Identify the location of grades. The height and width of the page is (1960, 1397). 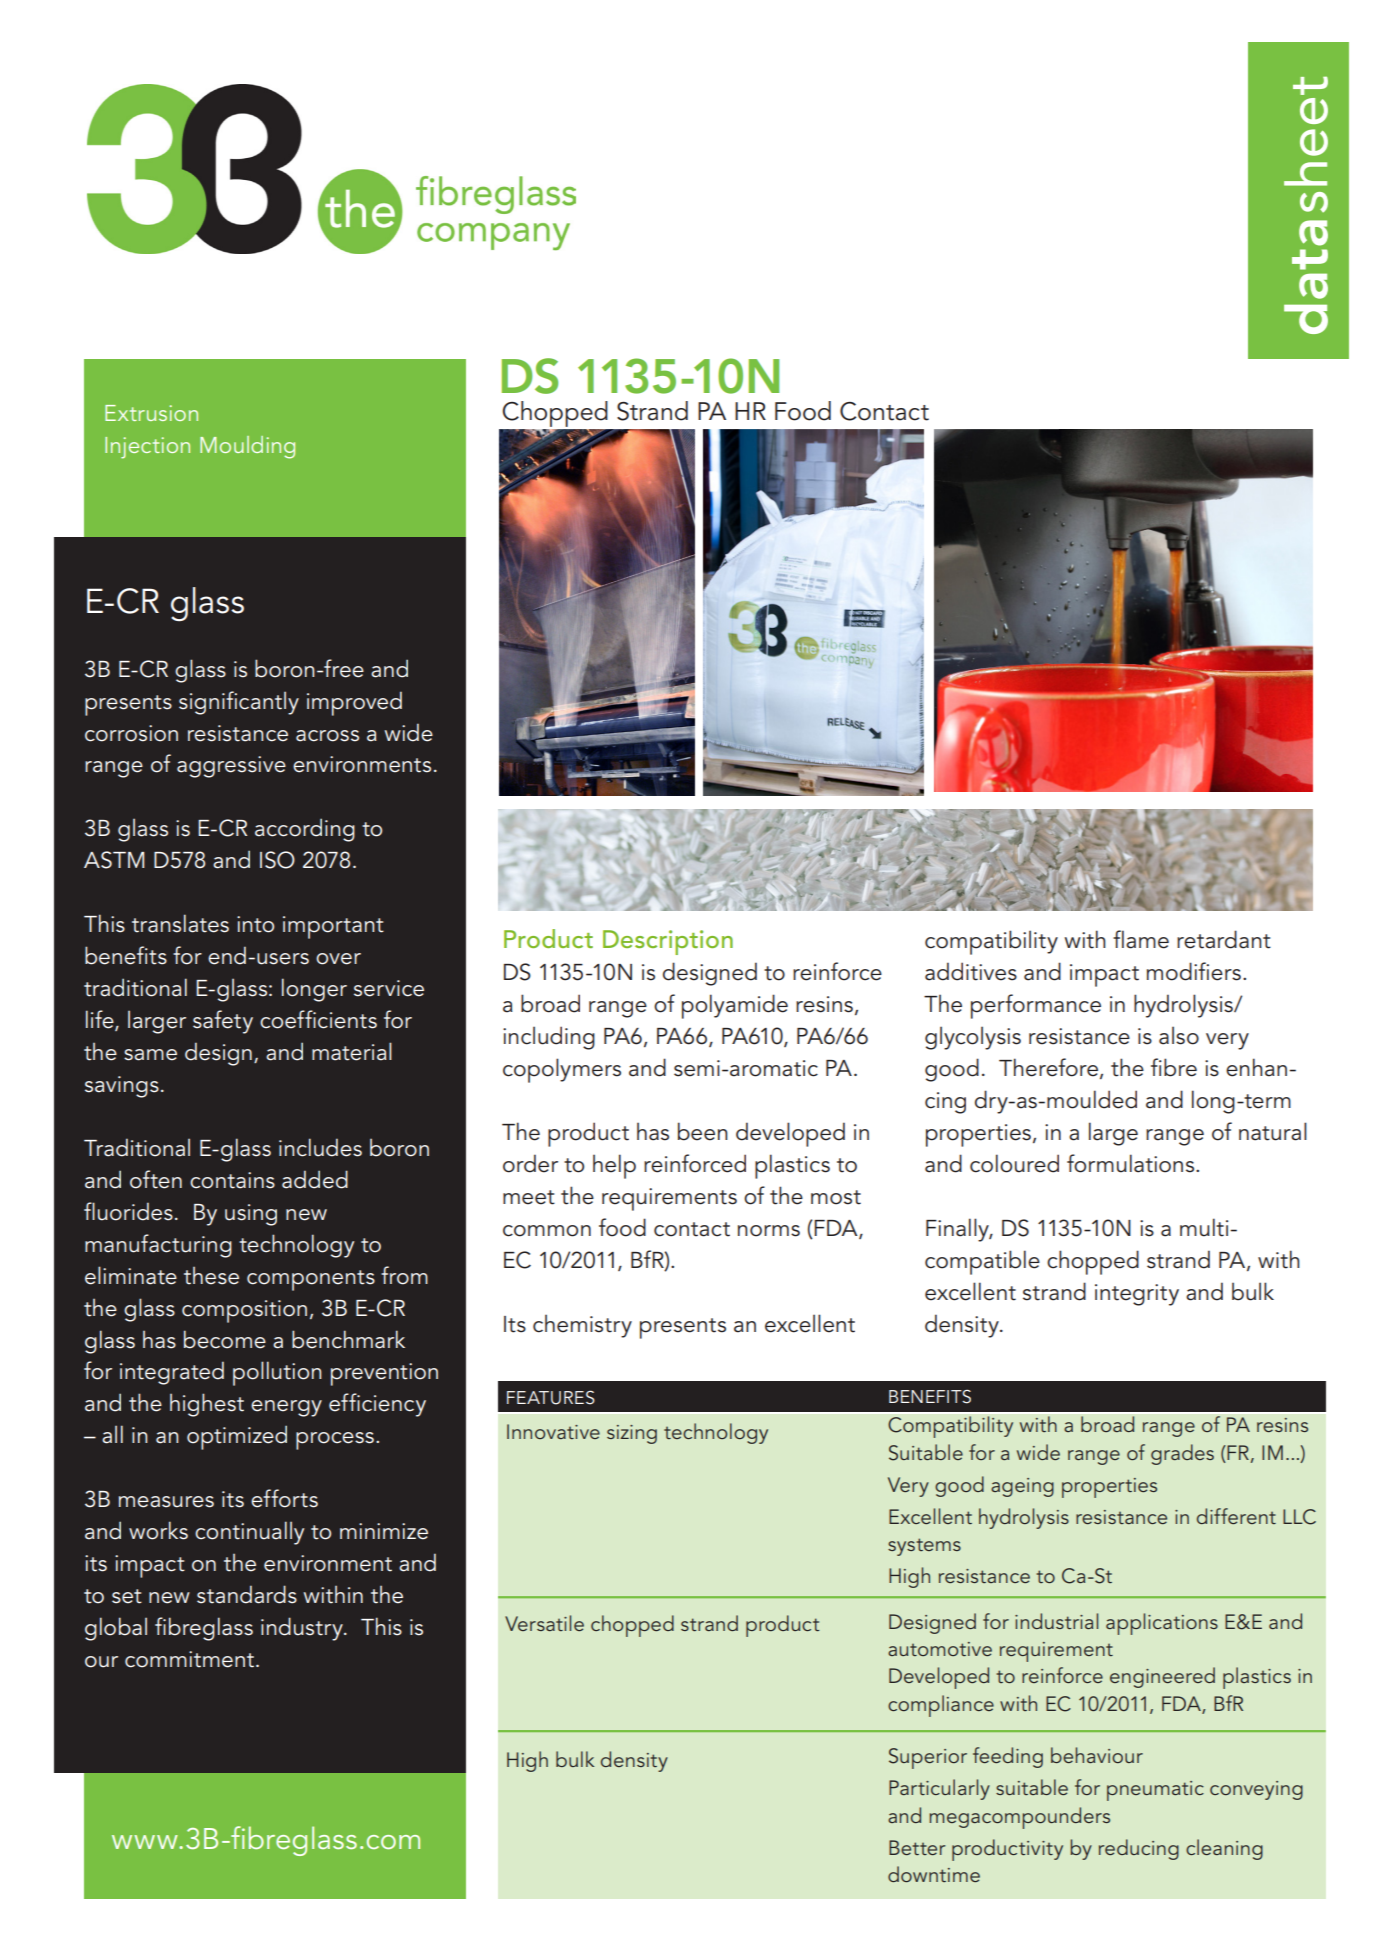
(1182, 1454).
